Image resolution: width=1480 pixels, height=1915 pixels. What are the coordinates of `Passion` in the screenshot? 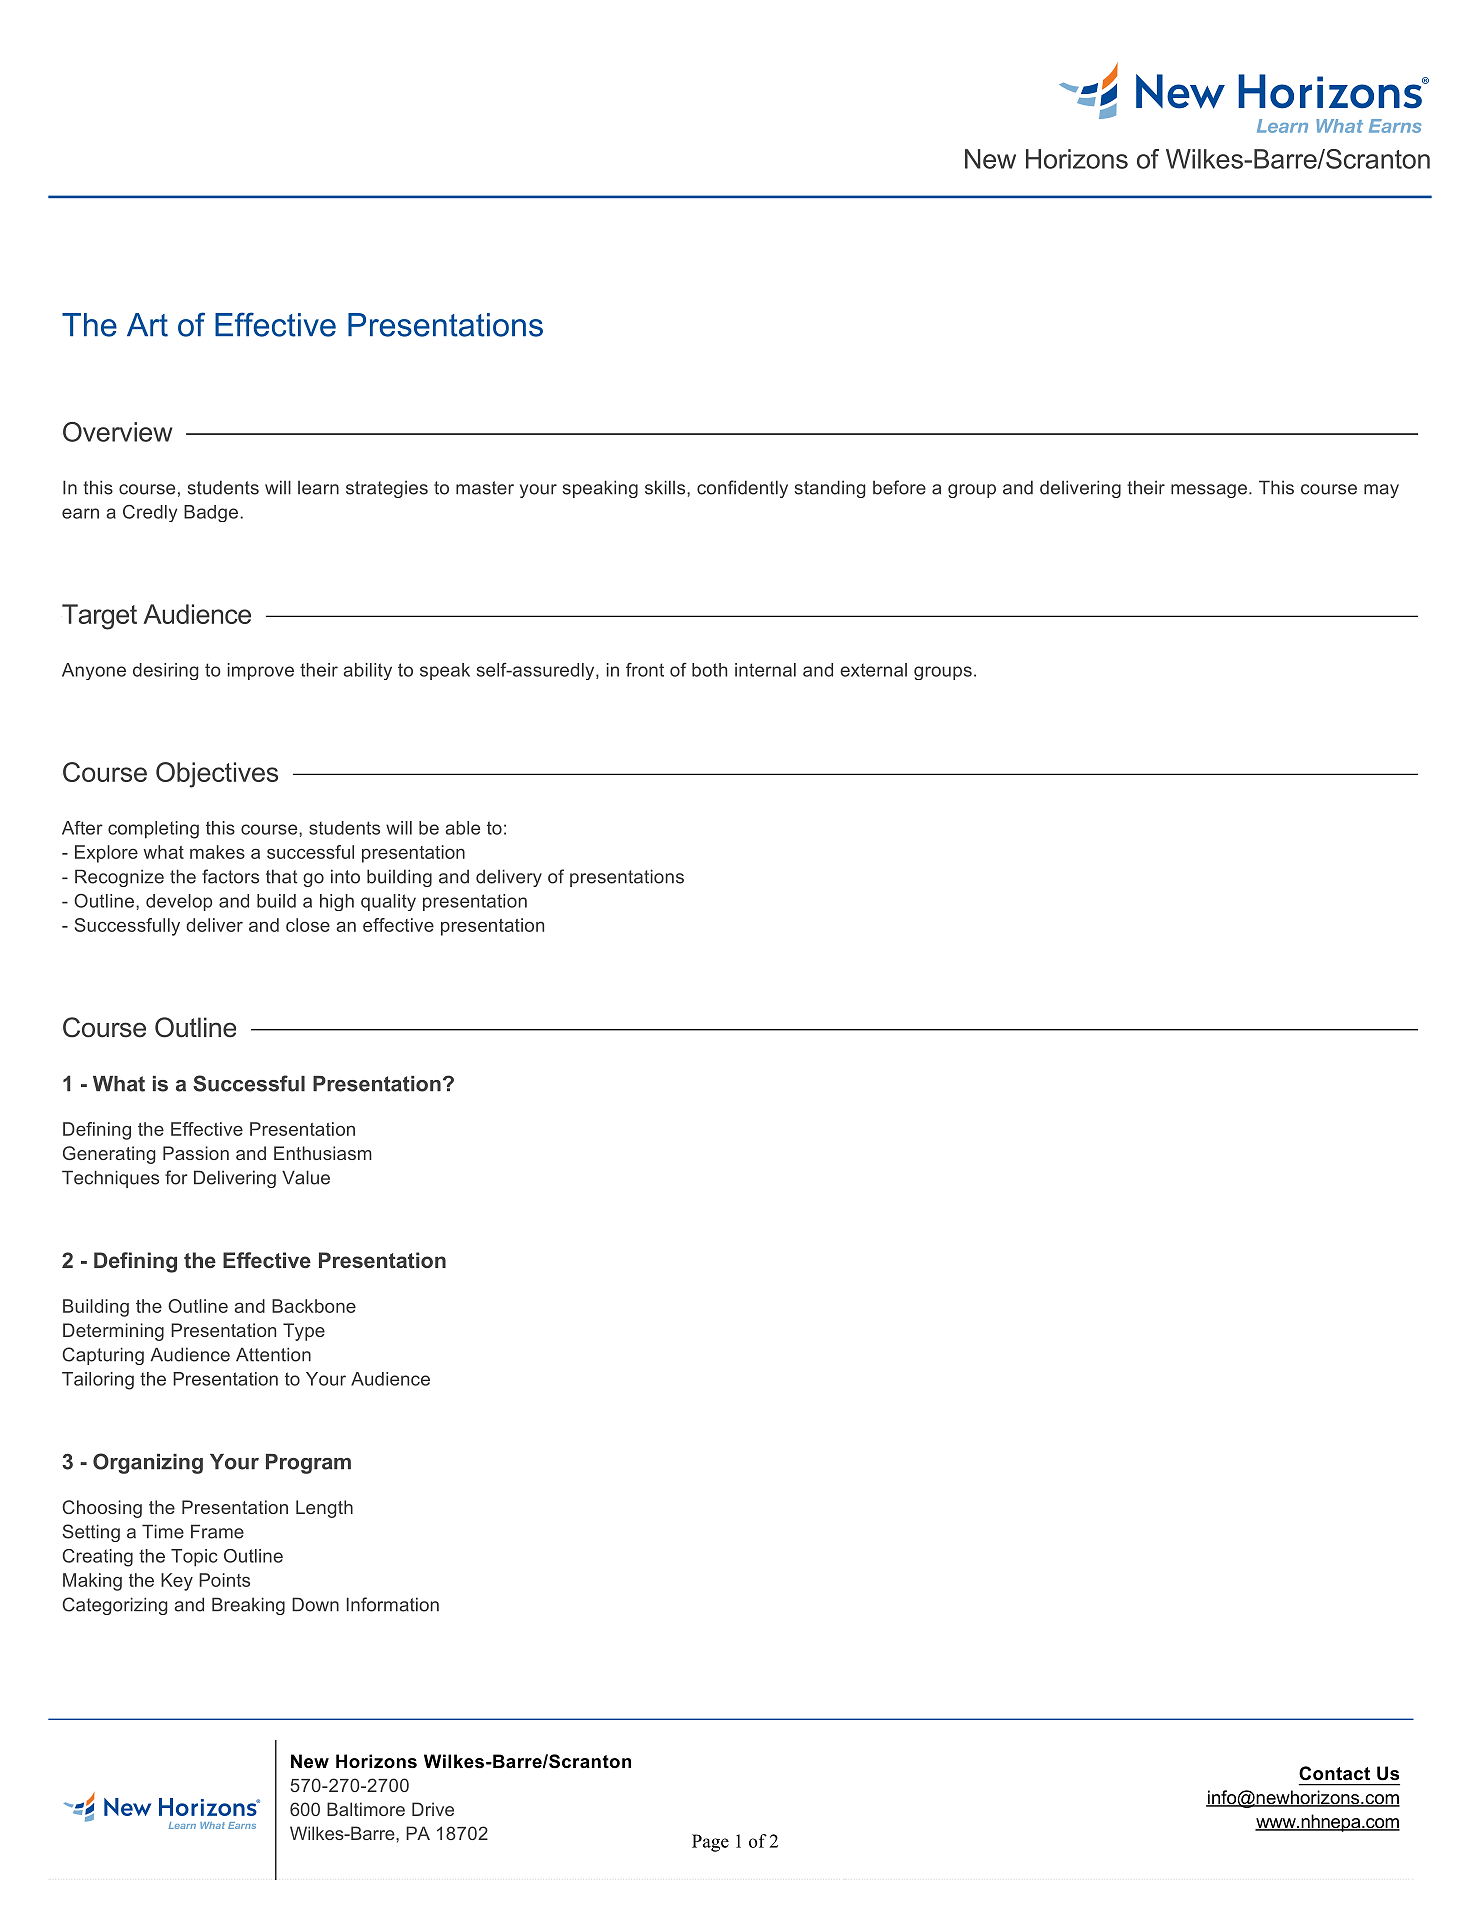 It's located at (196, 1153).
